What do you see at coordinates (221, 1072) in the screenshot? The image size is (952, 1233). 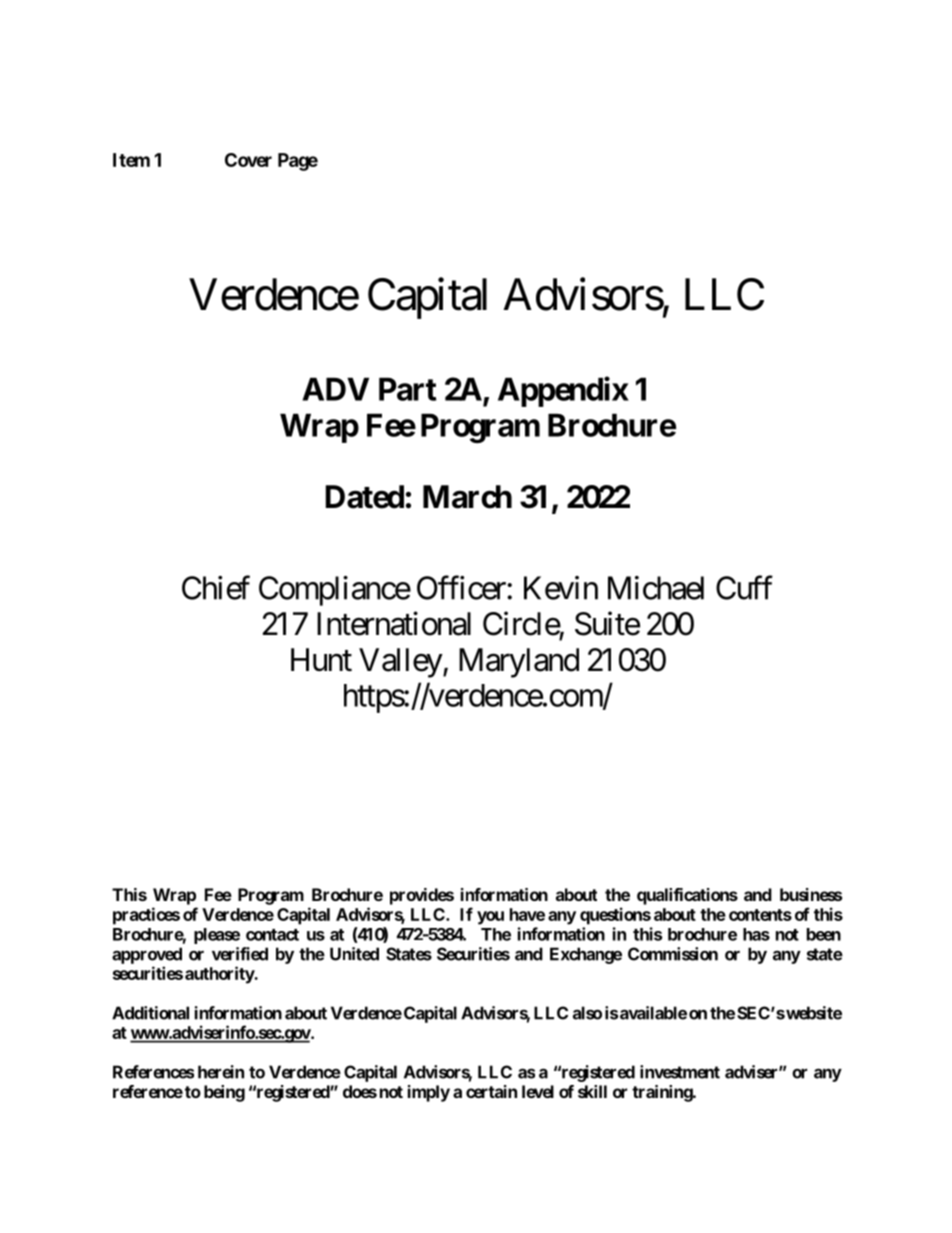 I see `herein` at bounding box center [221, 1072].
